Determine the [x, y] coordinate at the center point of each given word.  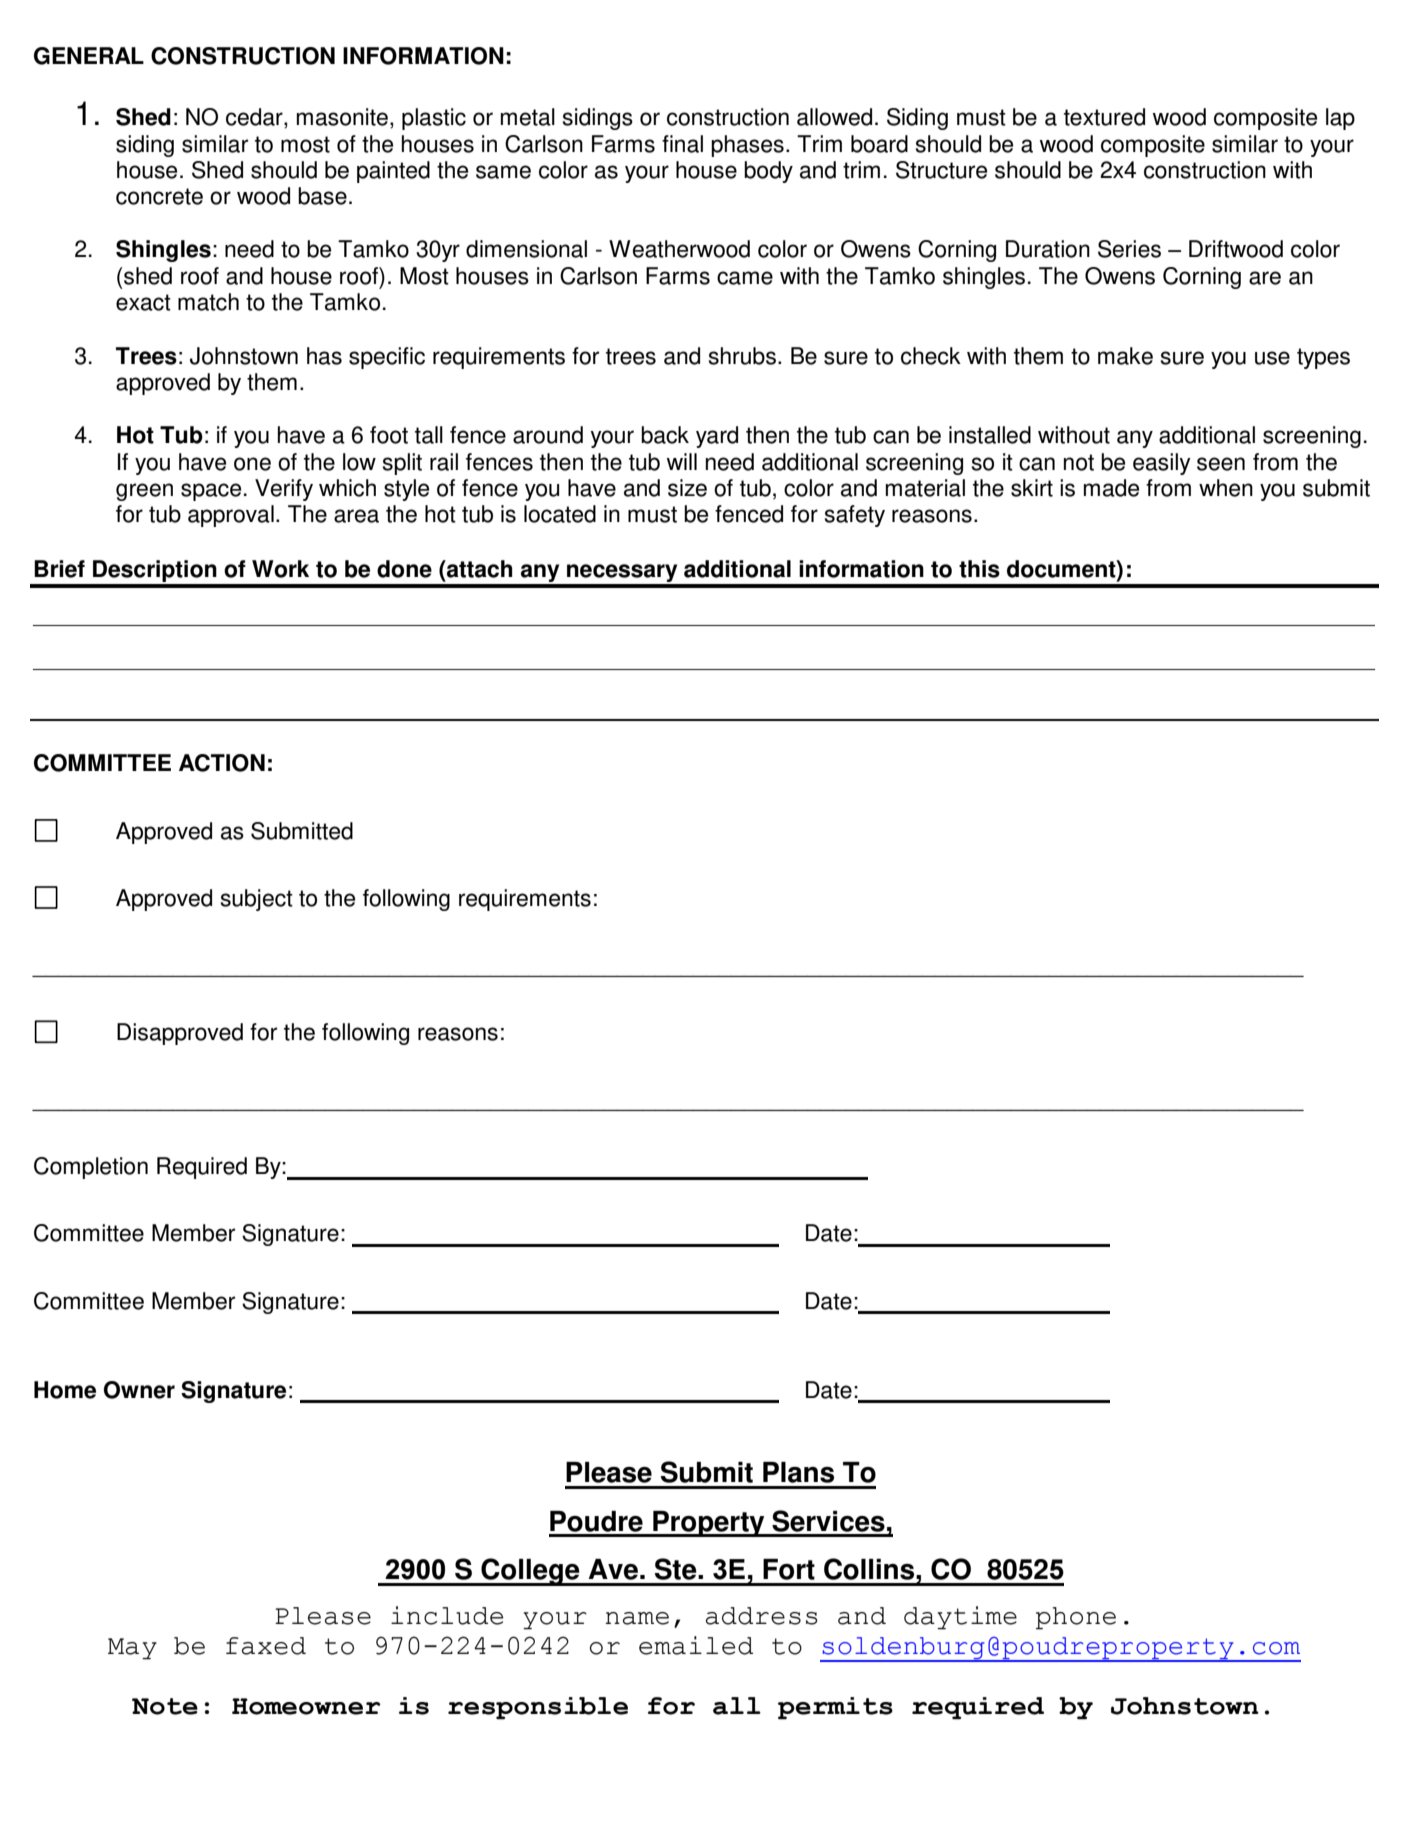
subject [256, 900]
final [682, 144]
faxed [266, 1646]
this [979, 569]
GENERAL [89, 56]
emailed [696, 1645]
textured [1104, 117]
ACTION [222, 763]
